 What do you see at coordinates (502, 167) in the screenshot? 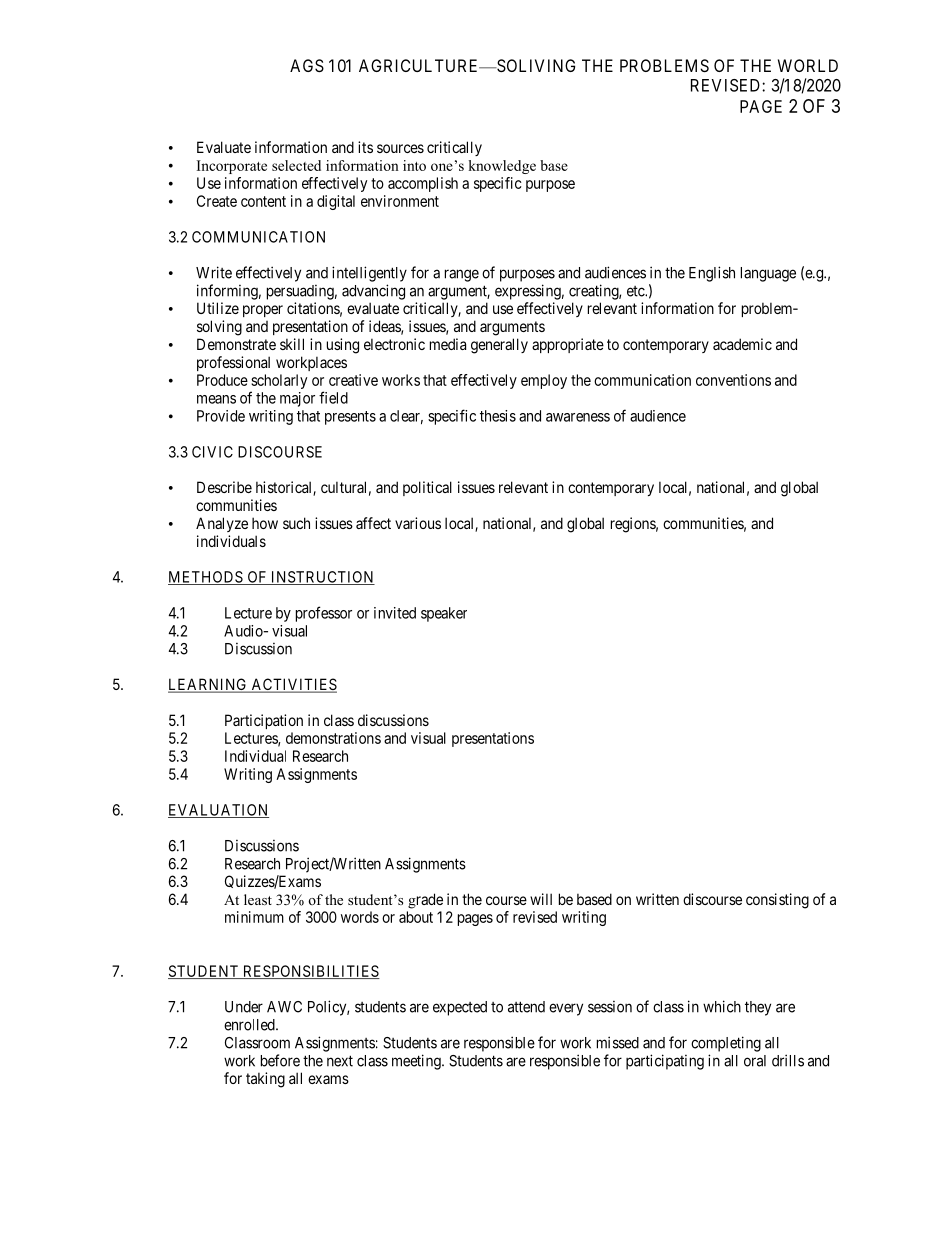
I see `knowledge` at bounding box center [502, 167].
